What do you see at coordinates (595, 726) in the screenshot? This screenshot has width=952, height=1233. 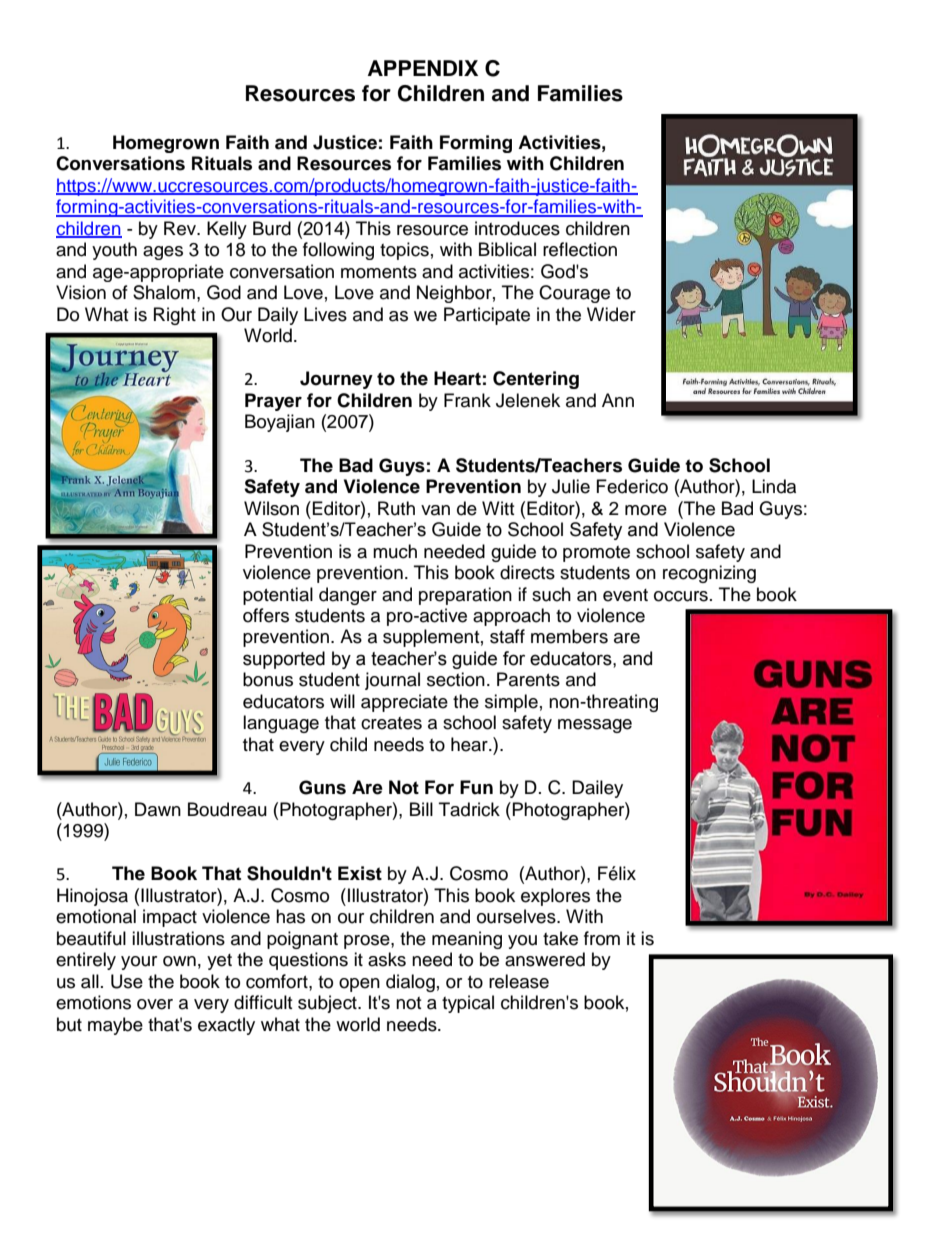 I see `message` at bounding box center [595, 726].
